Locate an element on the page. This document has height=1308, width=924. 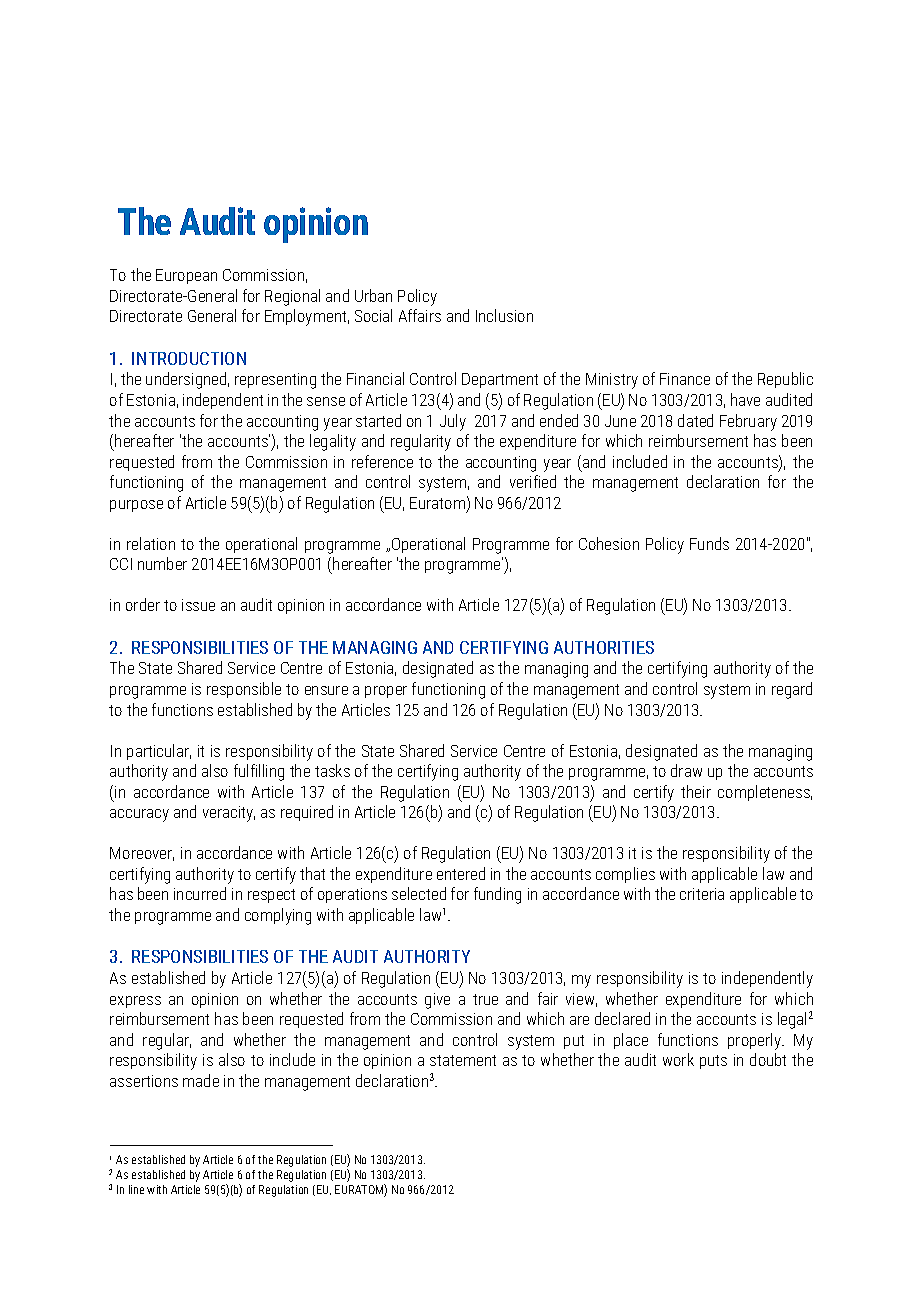
tasks is located at coordinates (332, 770).
